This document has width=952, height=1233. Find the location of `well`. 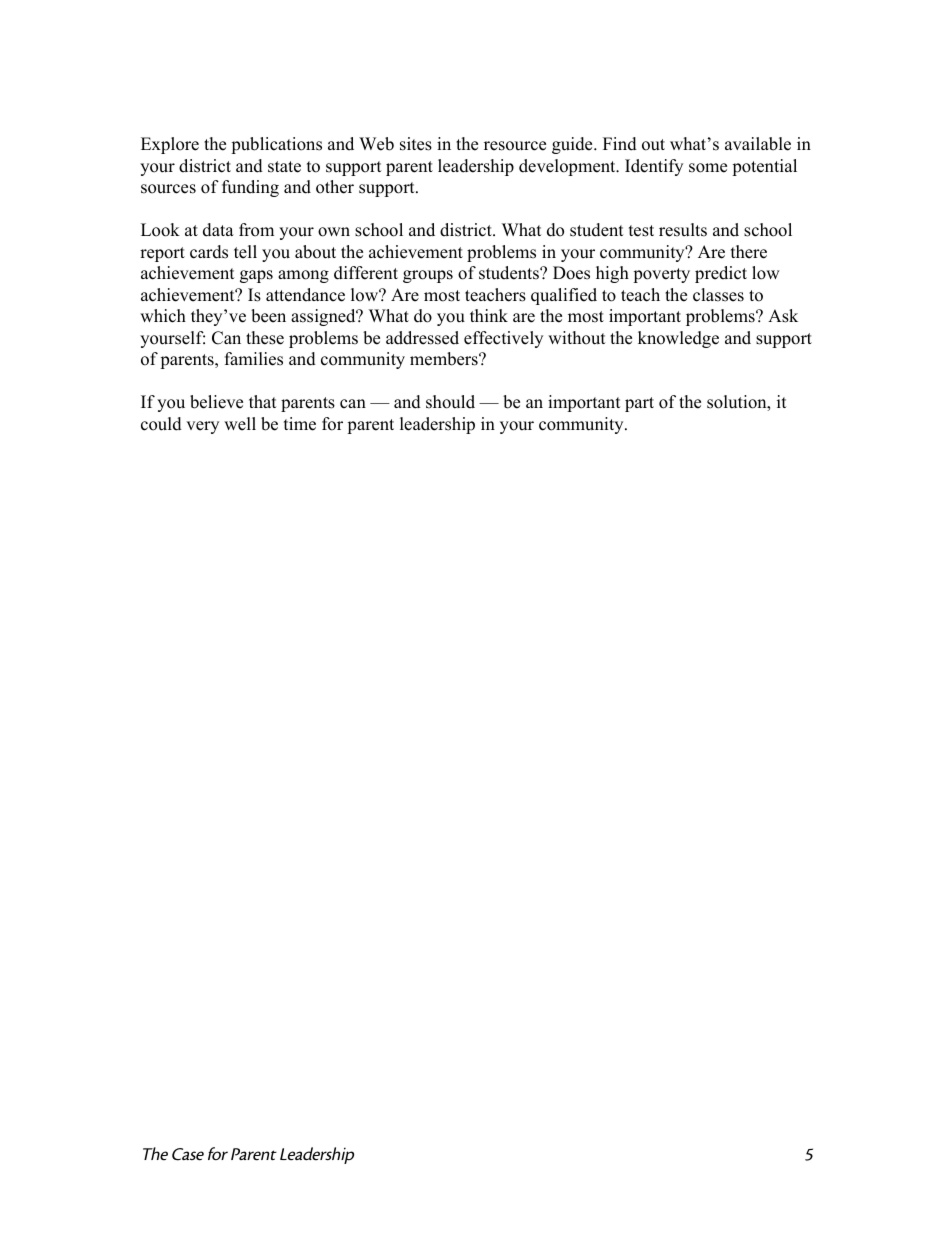

well is located at coordinates (240, 424).
